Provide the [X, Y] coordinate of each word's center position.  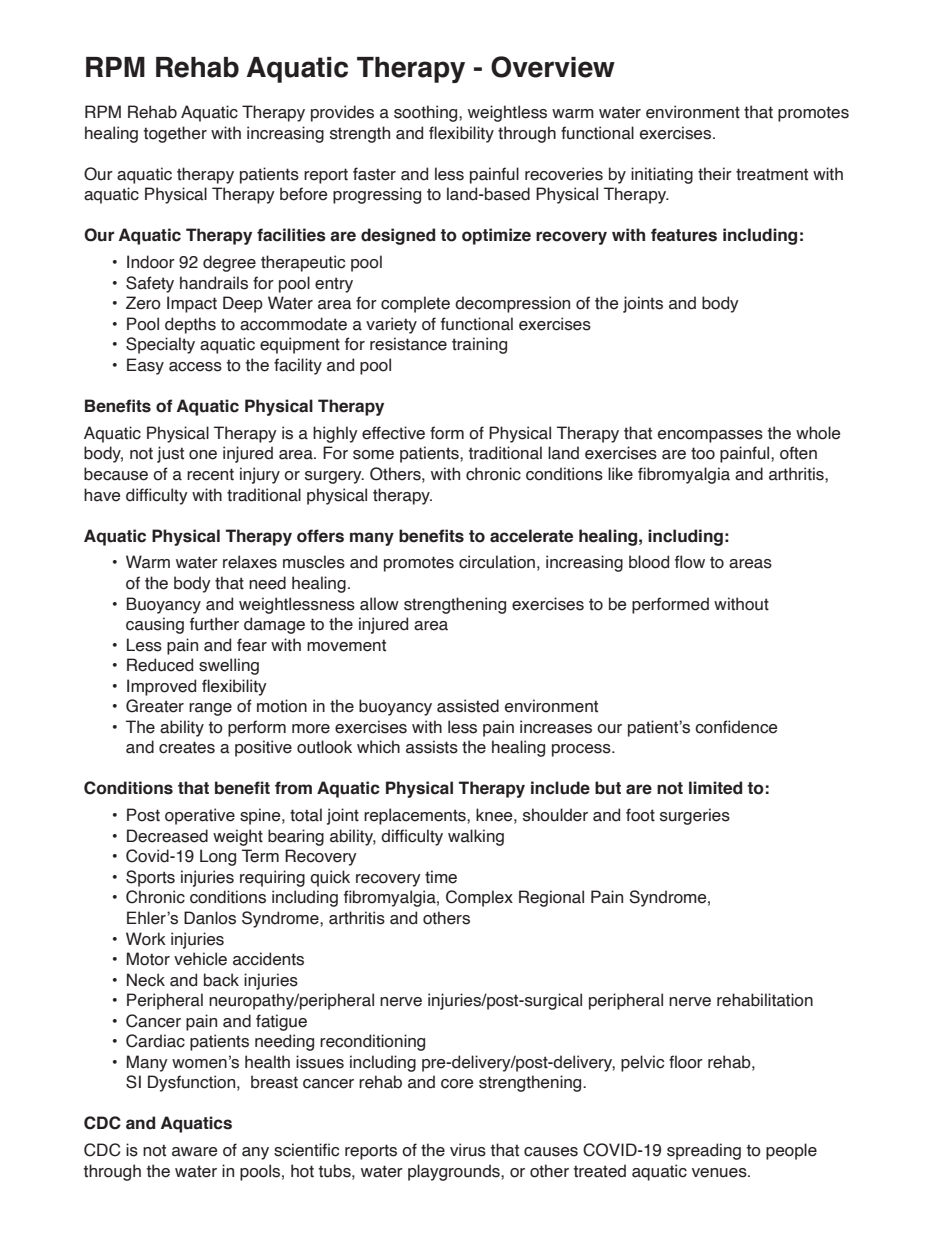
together [175, 134]
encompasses [710, 436]
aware [194, 1152]
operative [200, 816]
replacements [416, 816]
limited [715, 788]
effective [393, 433]
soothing [427, 113]
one [203, 455]
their [715, 174]
